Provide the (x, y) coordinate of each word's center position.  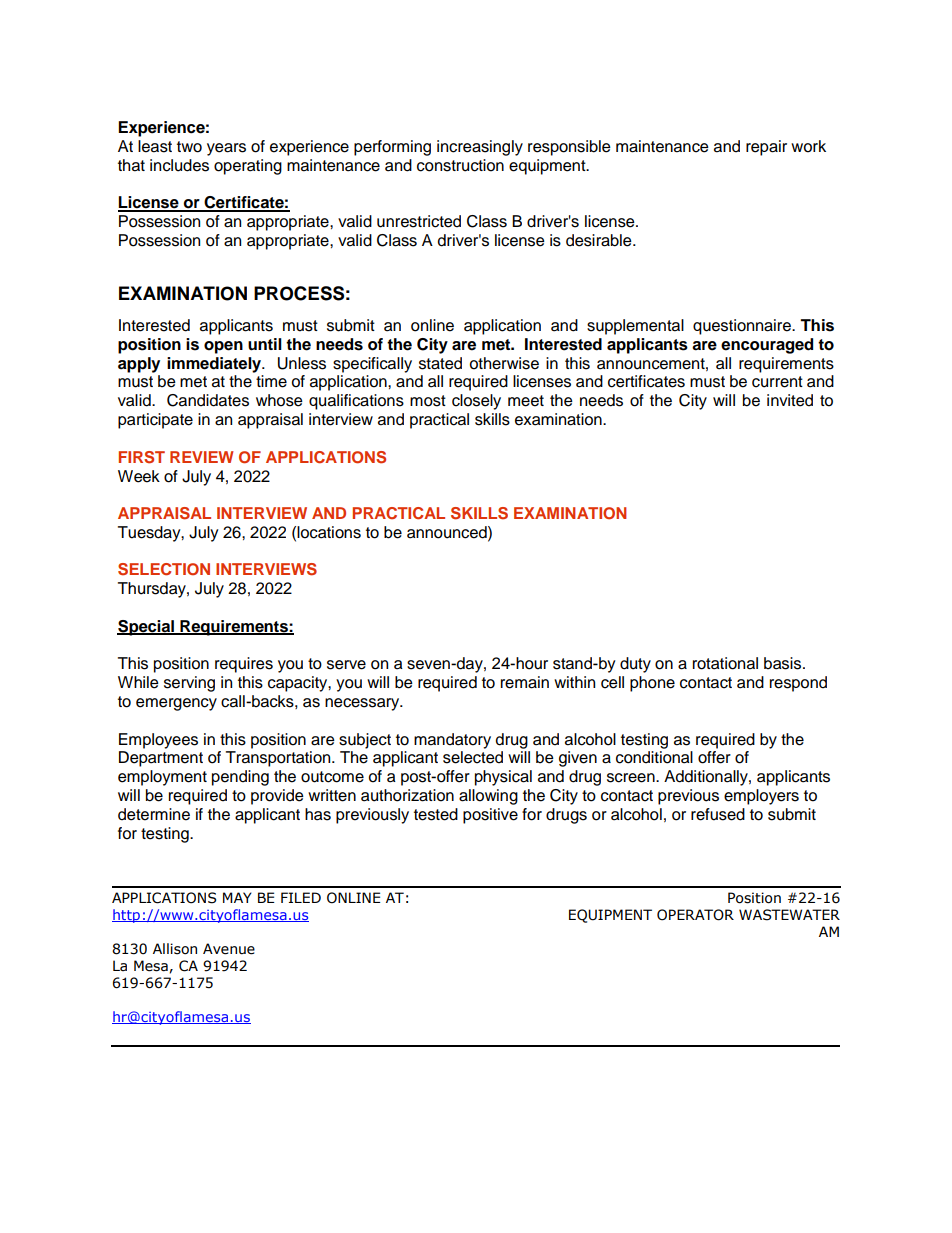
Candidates (208, 400)
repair (766, 148)
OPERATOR (695, 915)
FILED (301, 897)
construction (460, 165)
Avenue (229, 949)
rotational (725, 663)
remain (525, 682)
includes (179, 165)
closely (476, 402)
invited (790, 400)
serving (189, 684)
